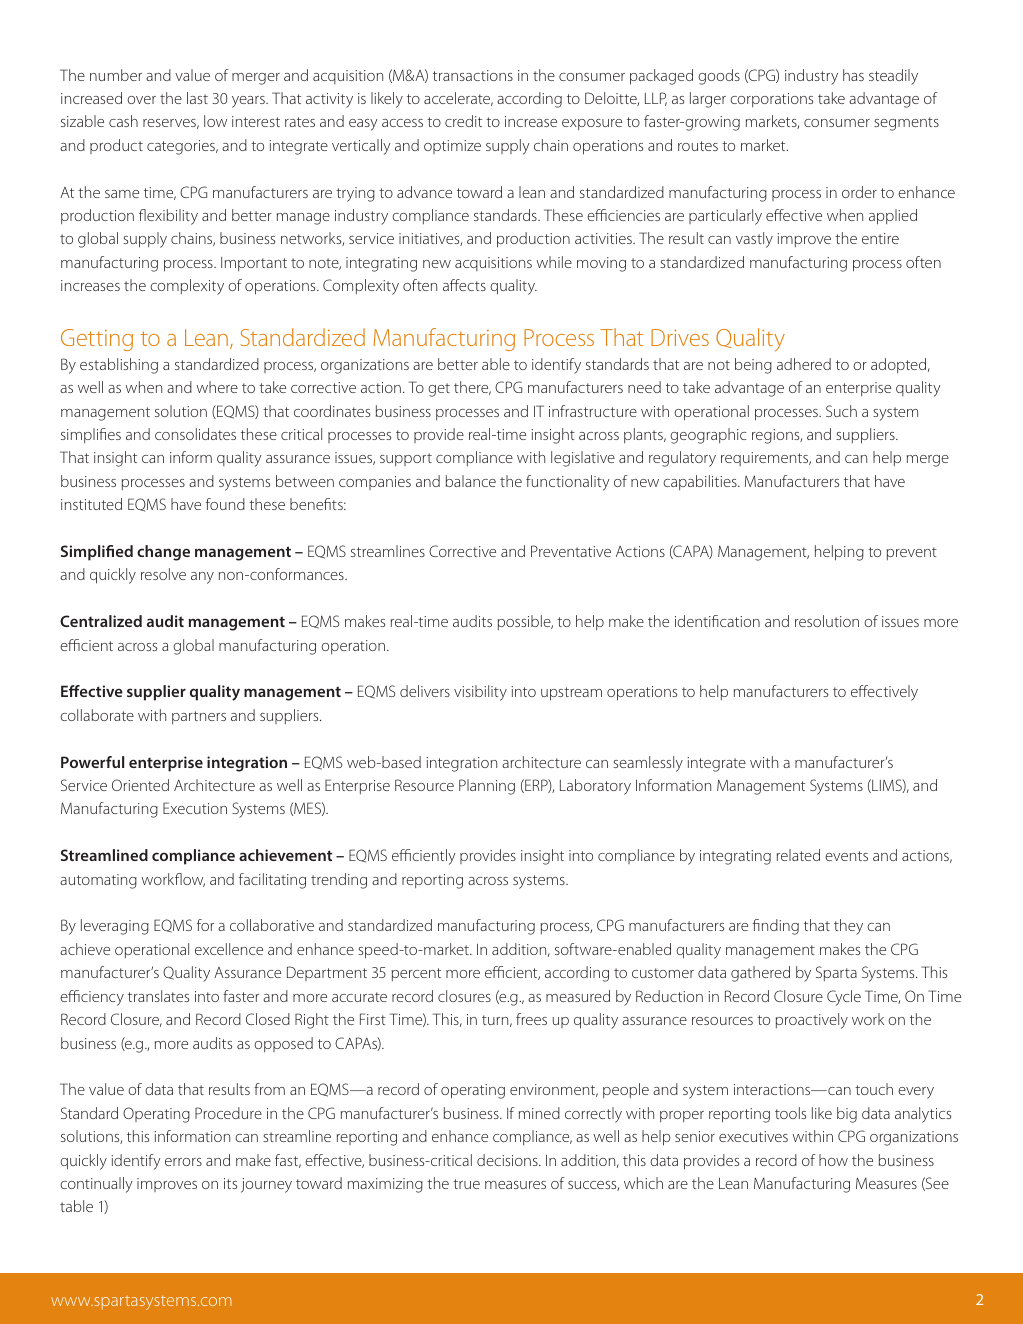 Image resolution: width=1023 pixels, height=1324 pixels. Describe the element at coordinates (717, 621) in the image. I see `identification` at that location.
